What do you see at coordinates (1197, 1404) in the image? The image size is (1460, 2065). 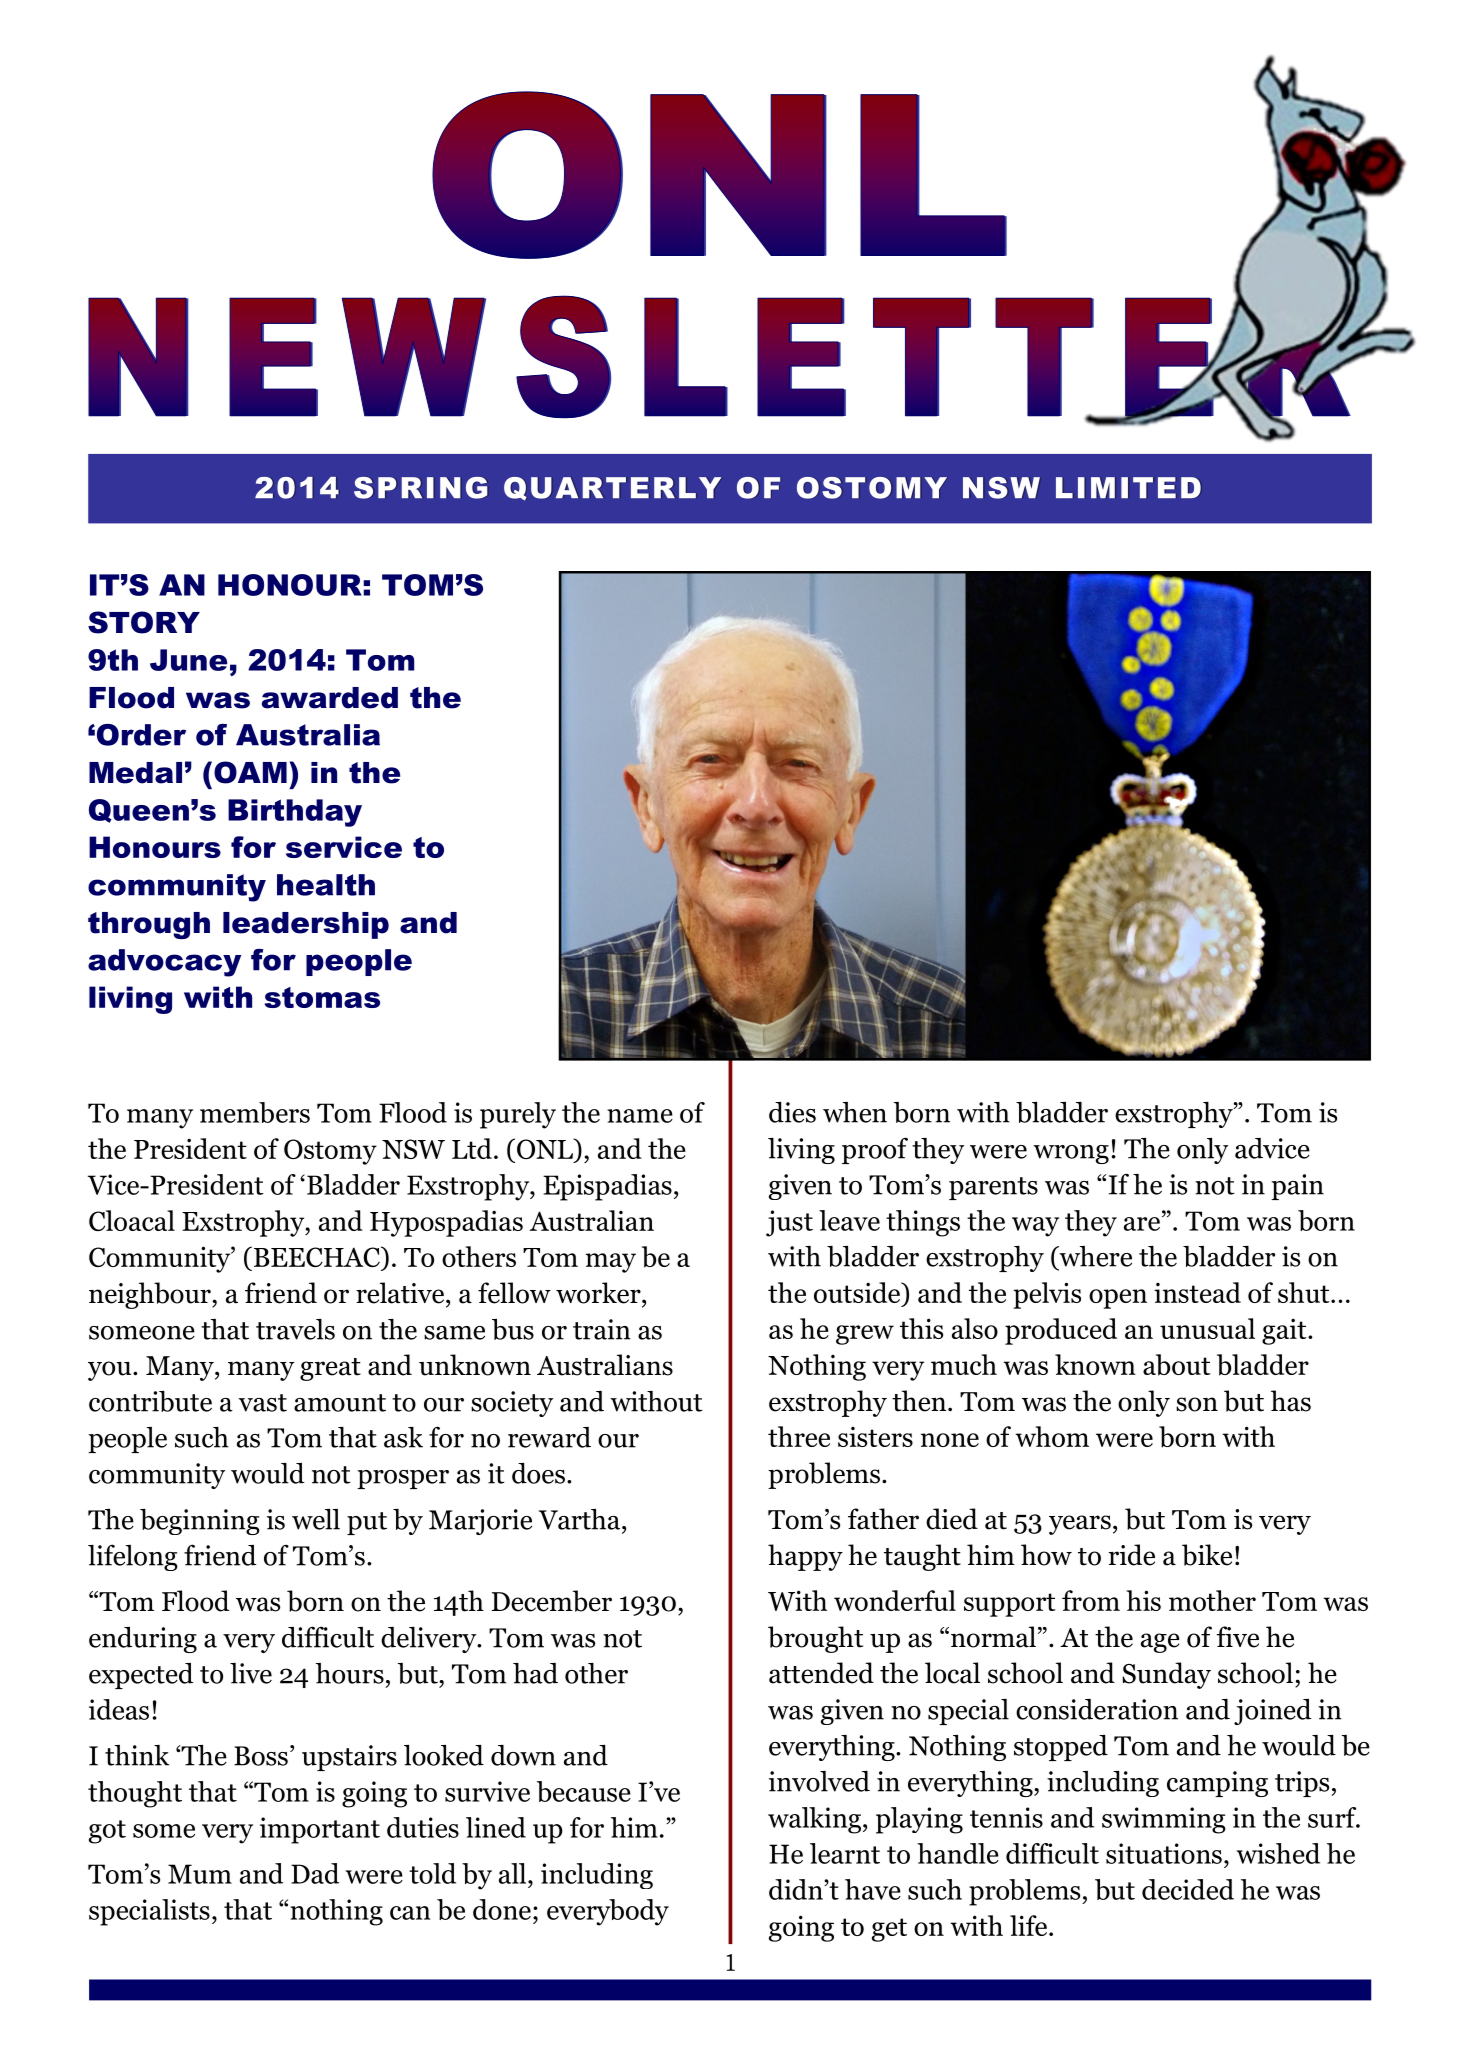 I see `son` at bounding box center [1197, 1404].
